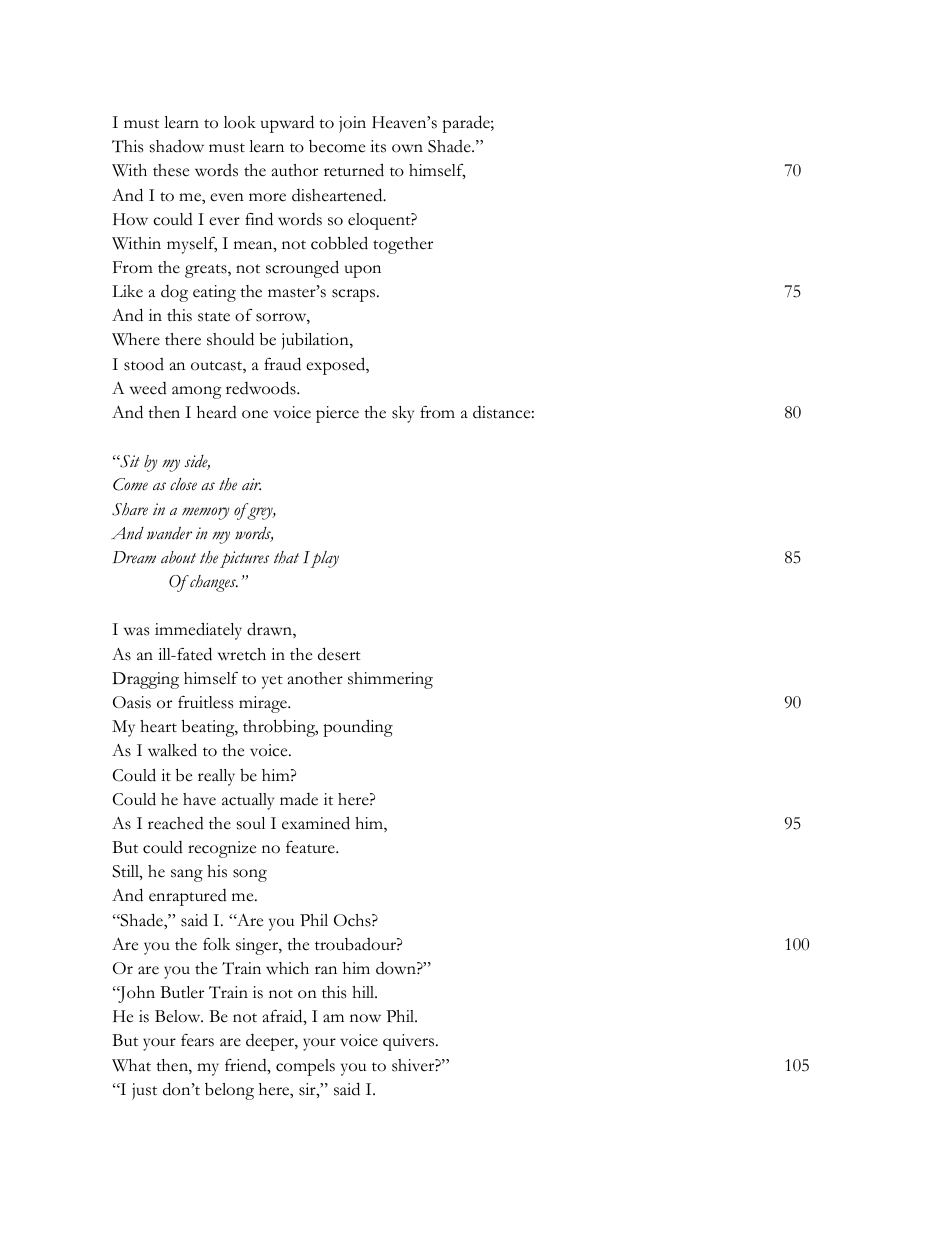  I want to click on pounding, so click(358, 728).
